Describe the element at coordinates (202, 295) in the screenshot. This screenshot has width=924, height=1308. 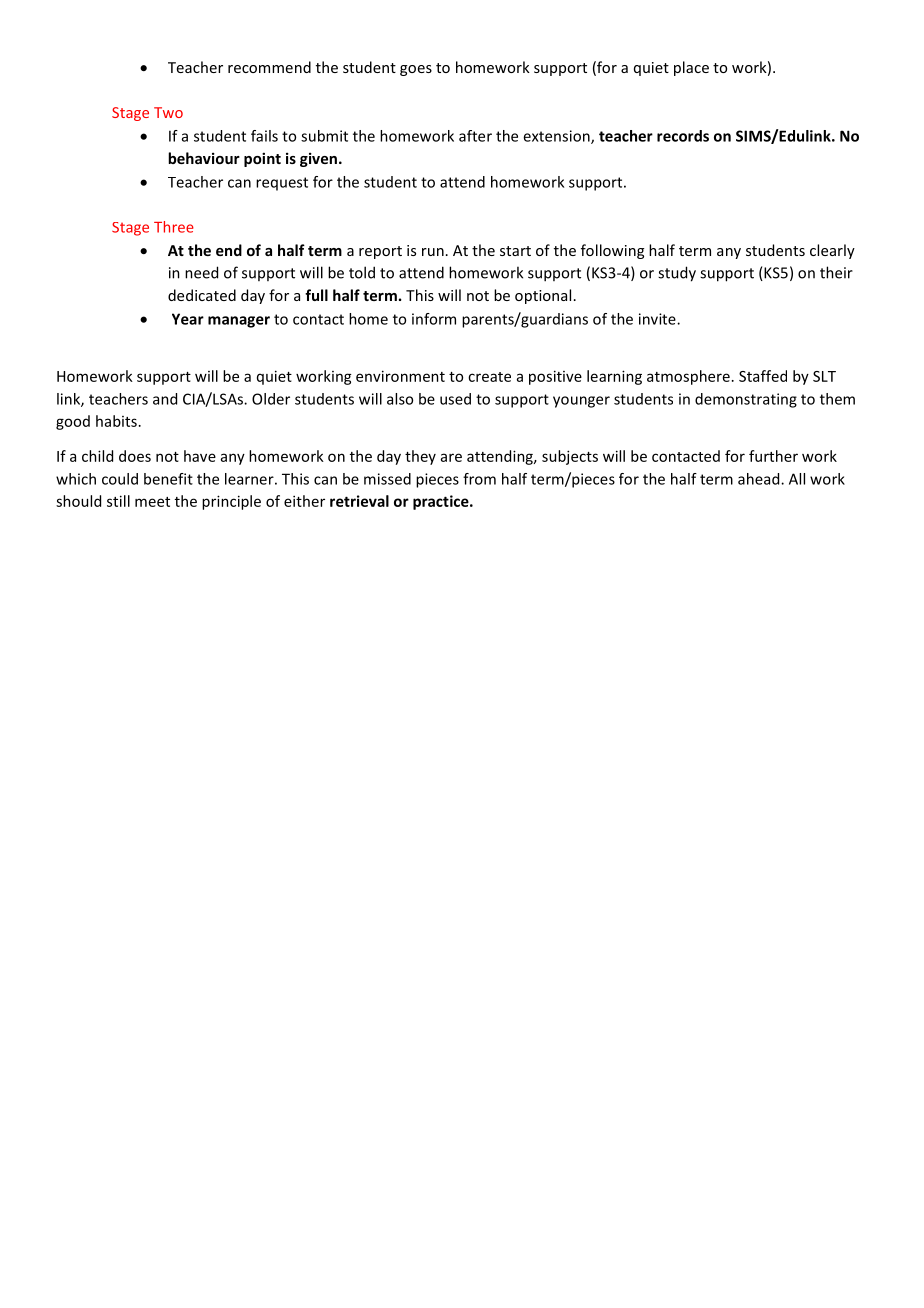
I see `dedicated` at that location.
